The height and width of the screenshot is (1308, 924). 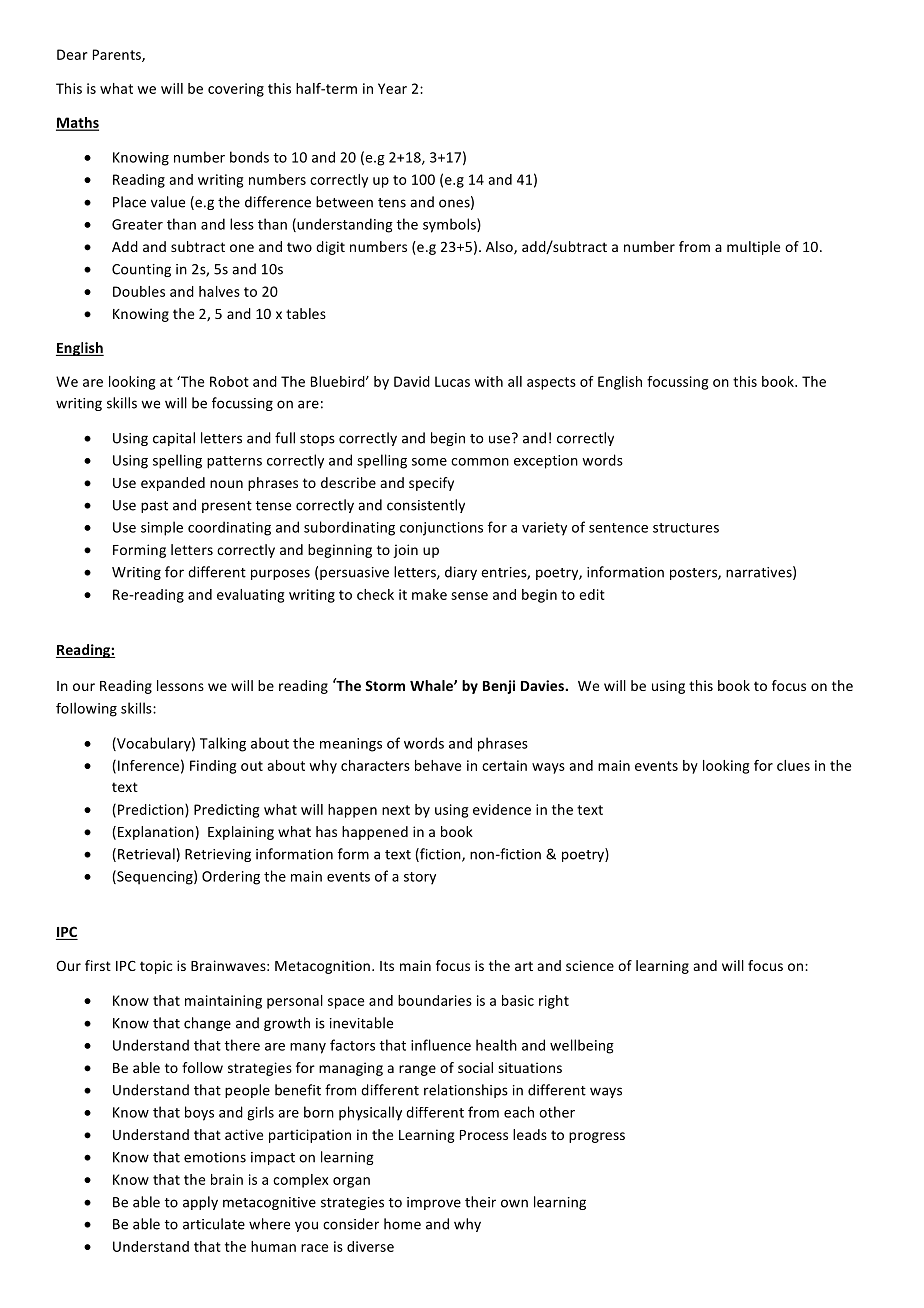 I want to click on edit, so click(x=592, y=594).
